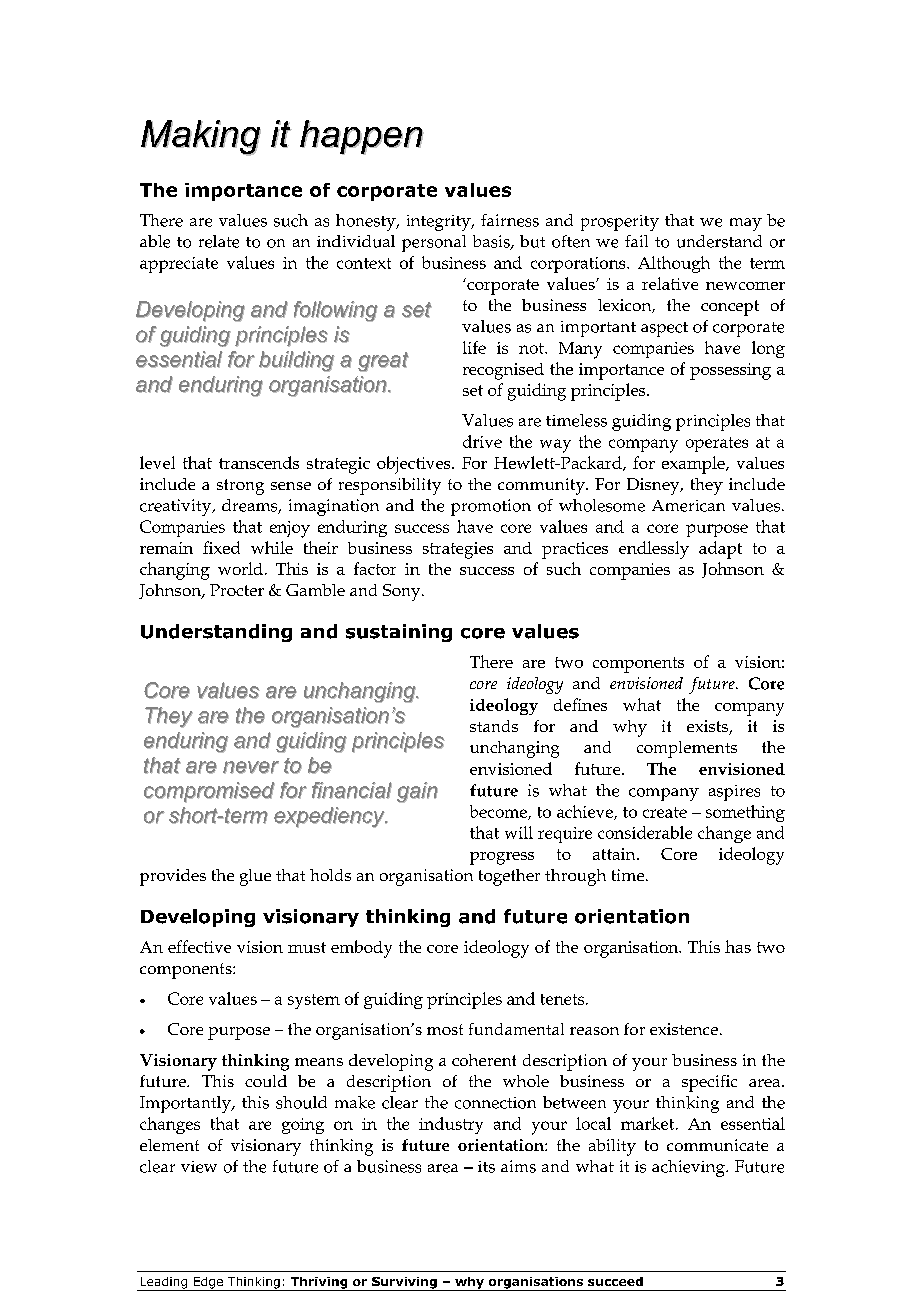 This page has width=924, height=1308. Describe the element at coordinates (199, 946) in the page. I see `effective` at that location.
